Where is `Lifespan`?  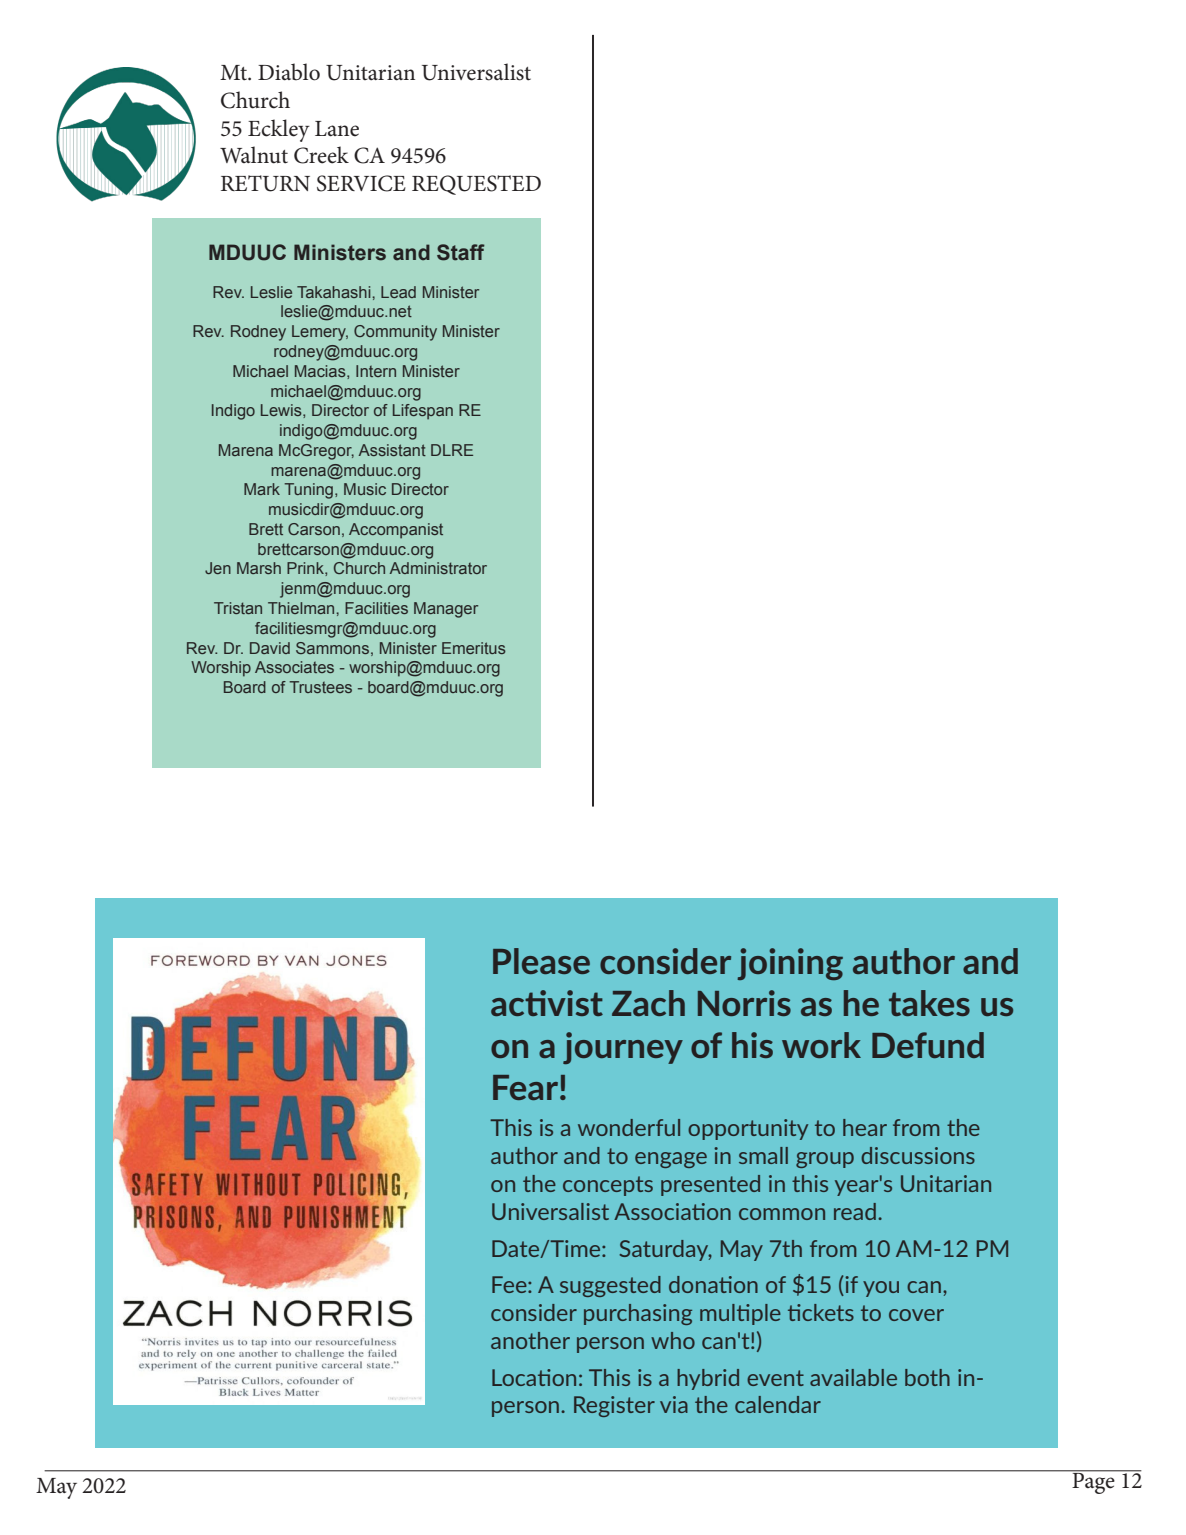 Lifespan is located at coordinates (423, 412).
